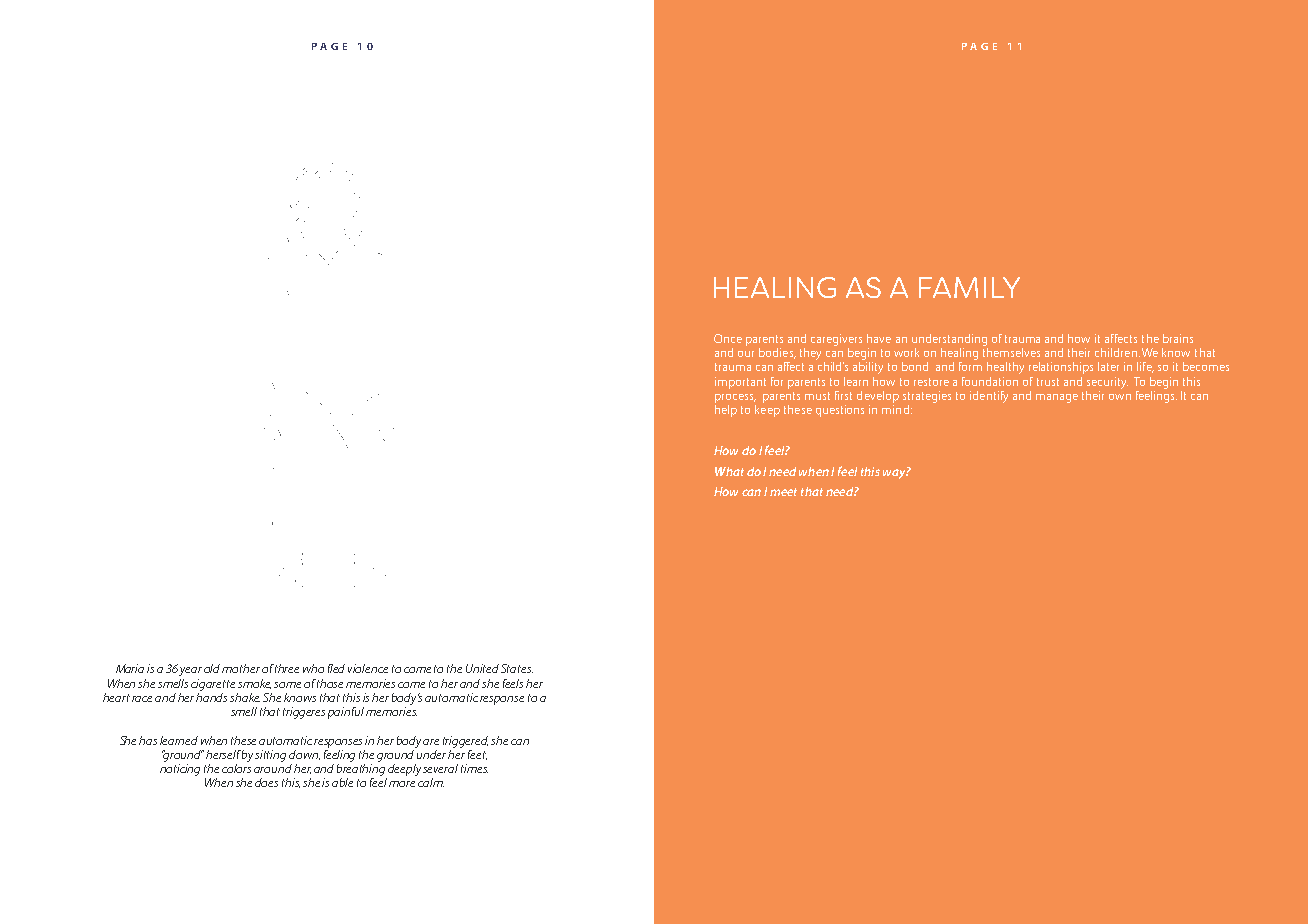 Image resolution: width=1308 pixels, height=924 pixels. What do you see at coordinates (729, 471) in the page?
I see `What` at bounding box center [729, 471].
